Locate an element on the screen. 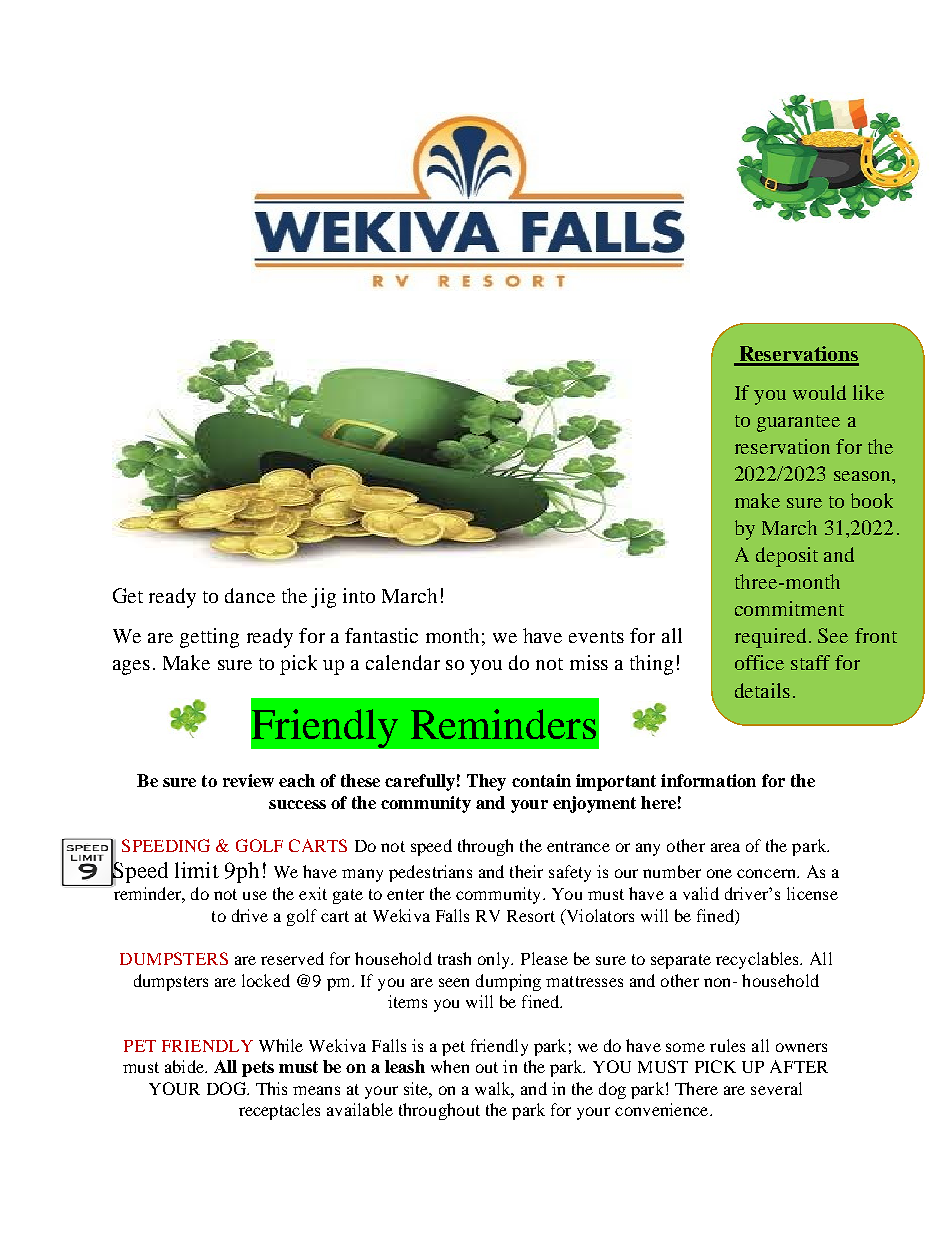 The height and width of the screenshot is (1233, 952). review is located at coordinates (248, 780).
